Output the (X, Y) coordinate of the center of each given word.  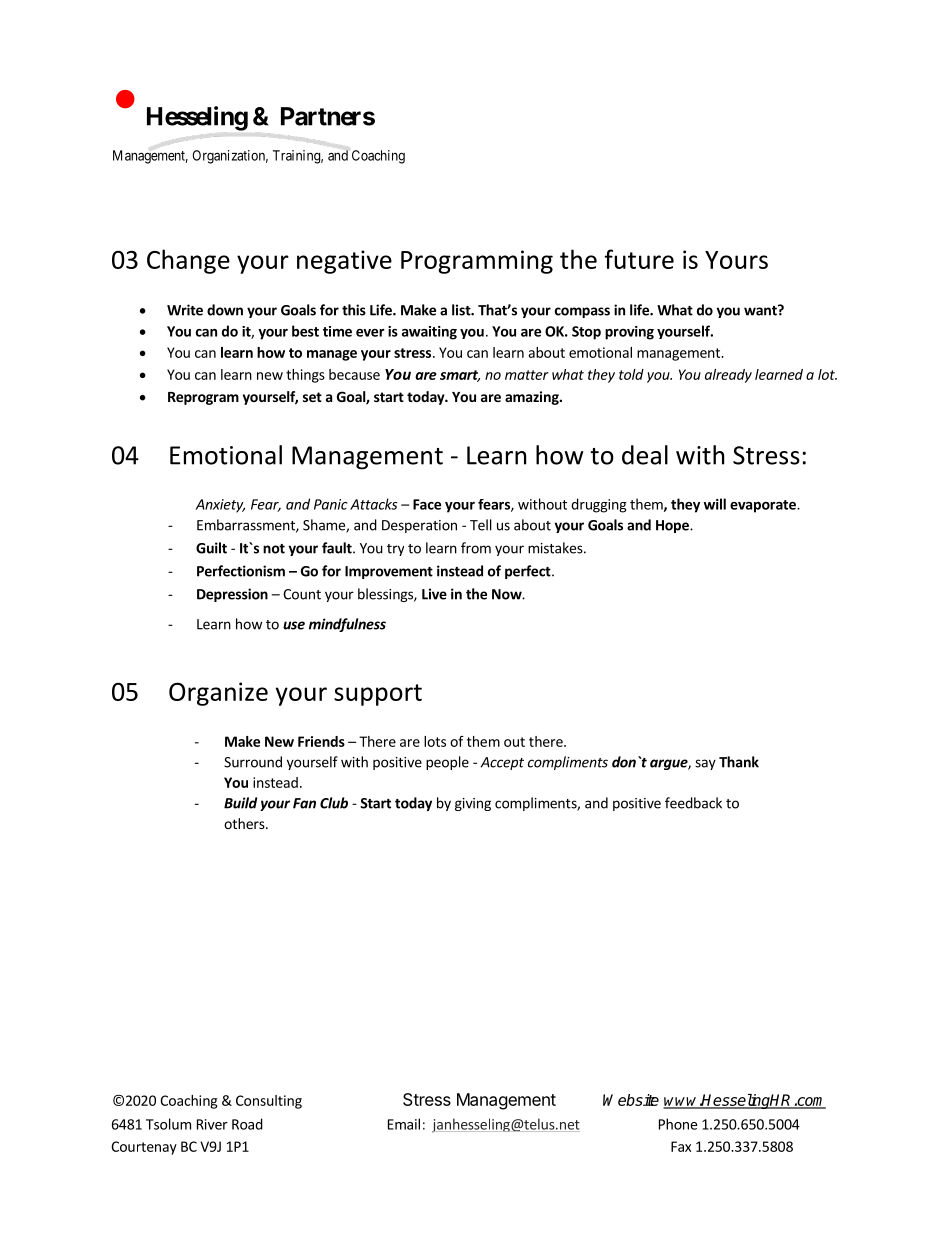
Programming (477, 262)
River (212, 1124)
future (639, 259)
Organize (218, 694)
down (225, 310)
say (705, 764)
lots (435, 741)
